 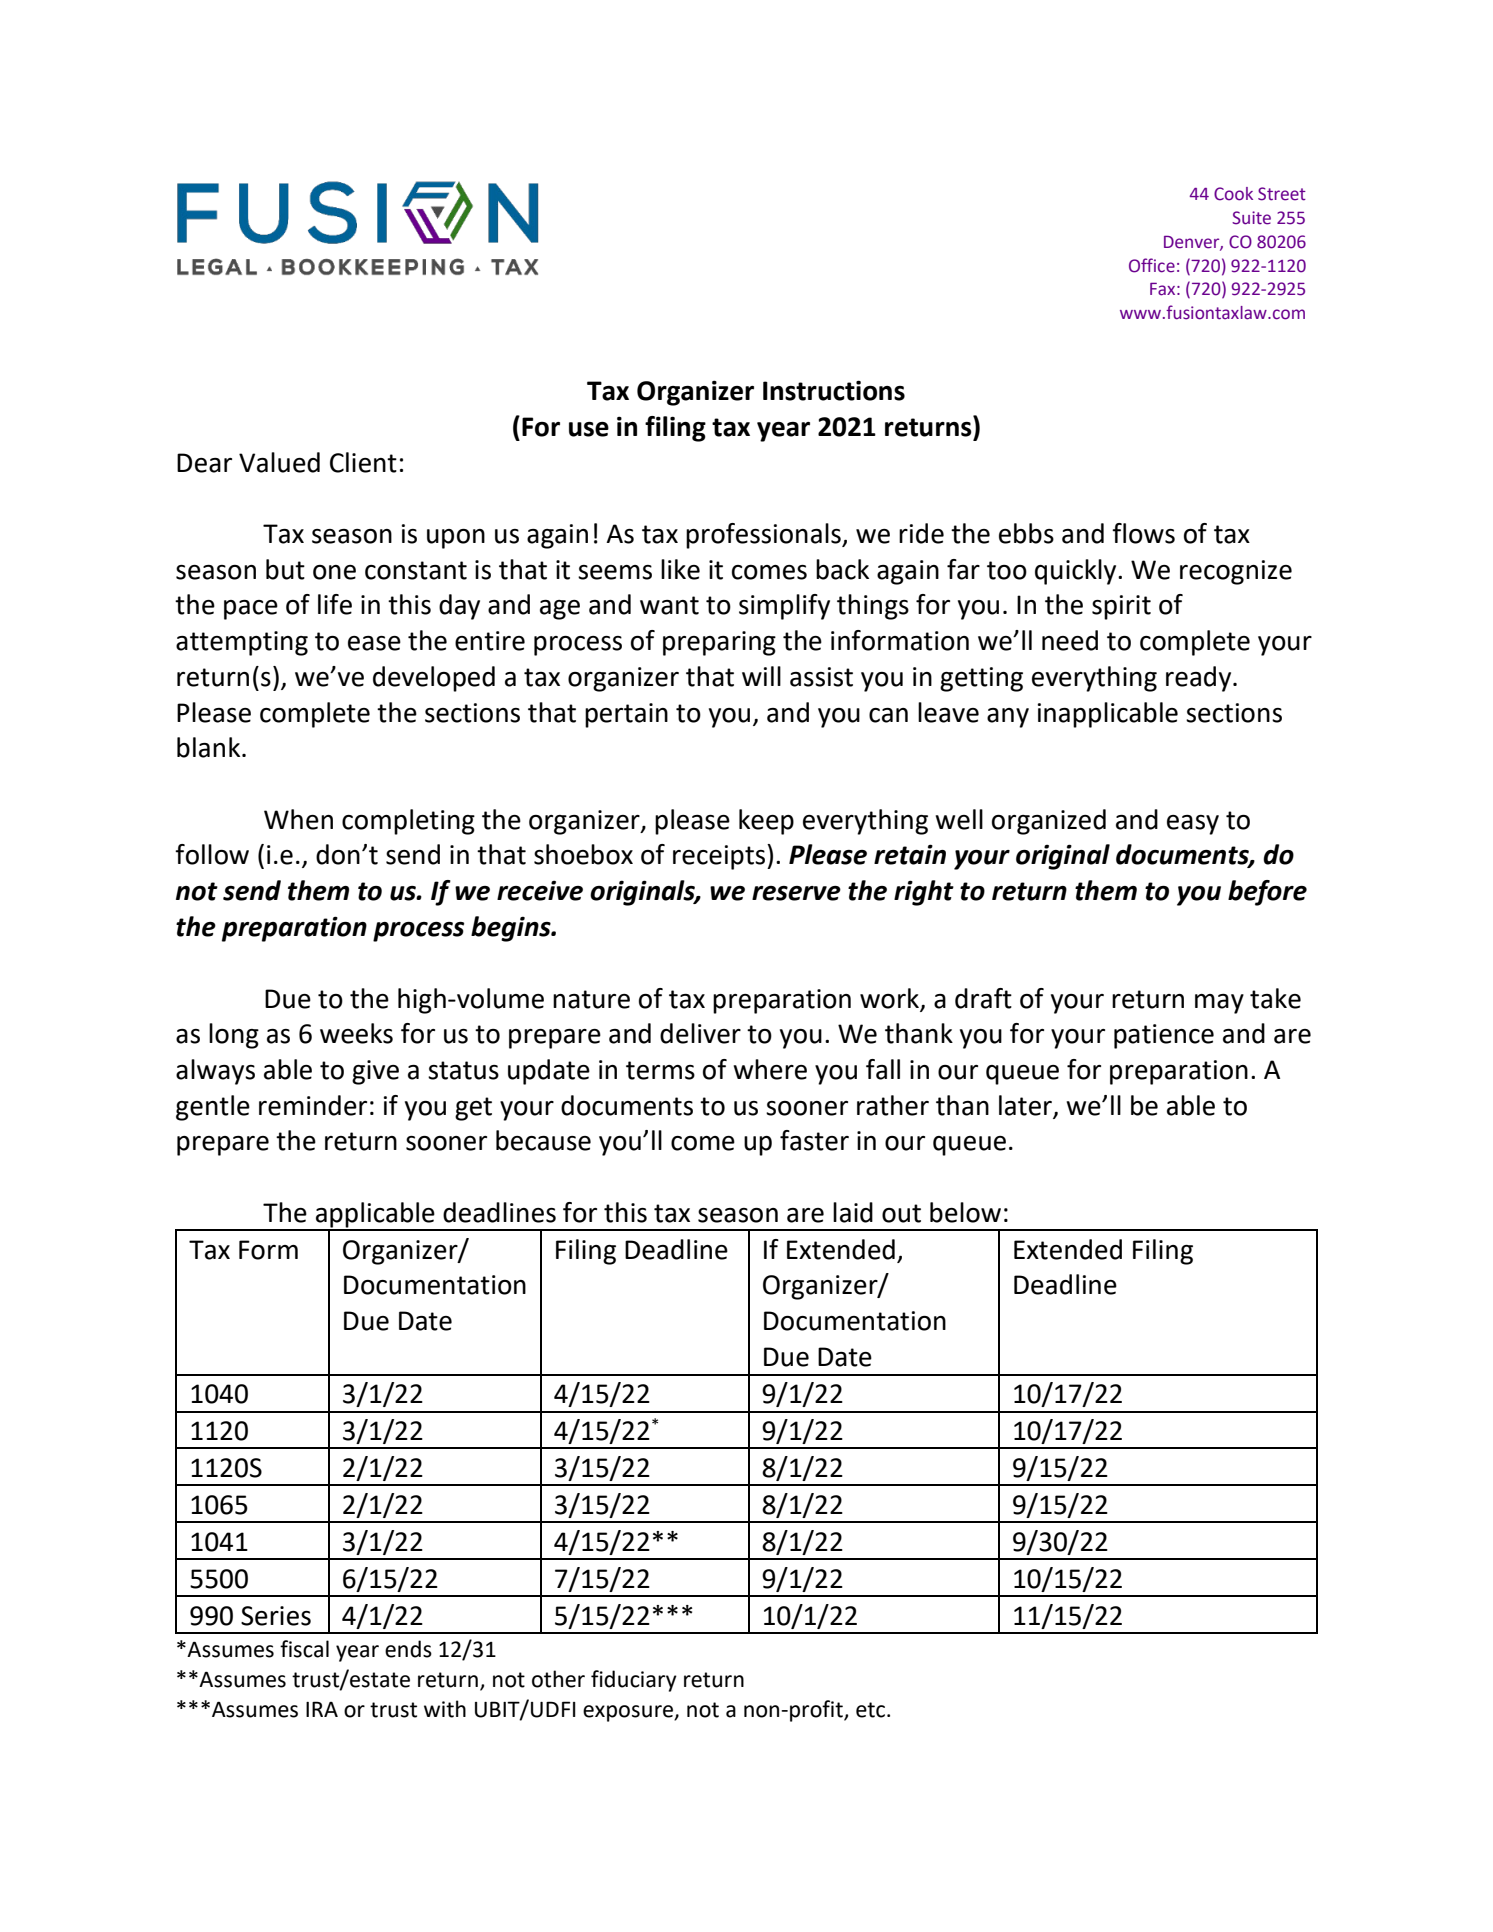 What do you see at coordinates (1152, 265) in the document?
I see `Office` at bounding box center [1152, 265].
